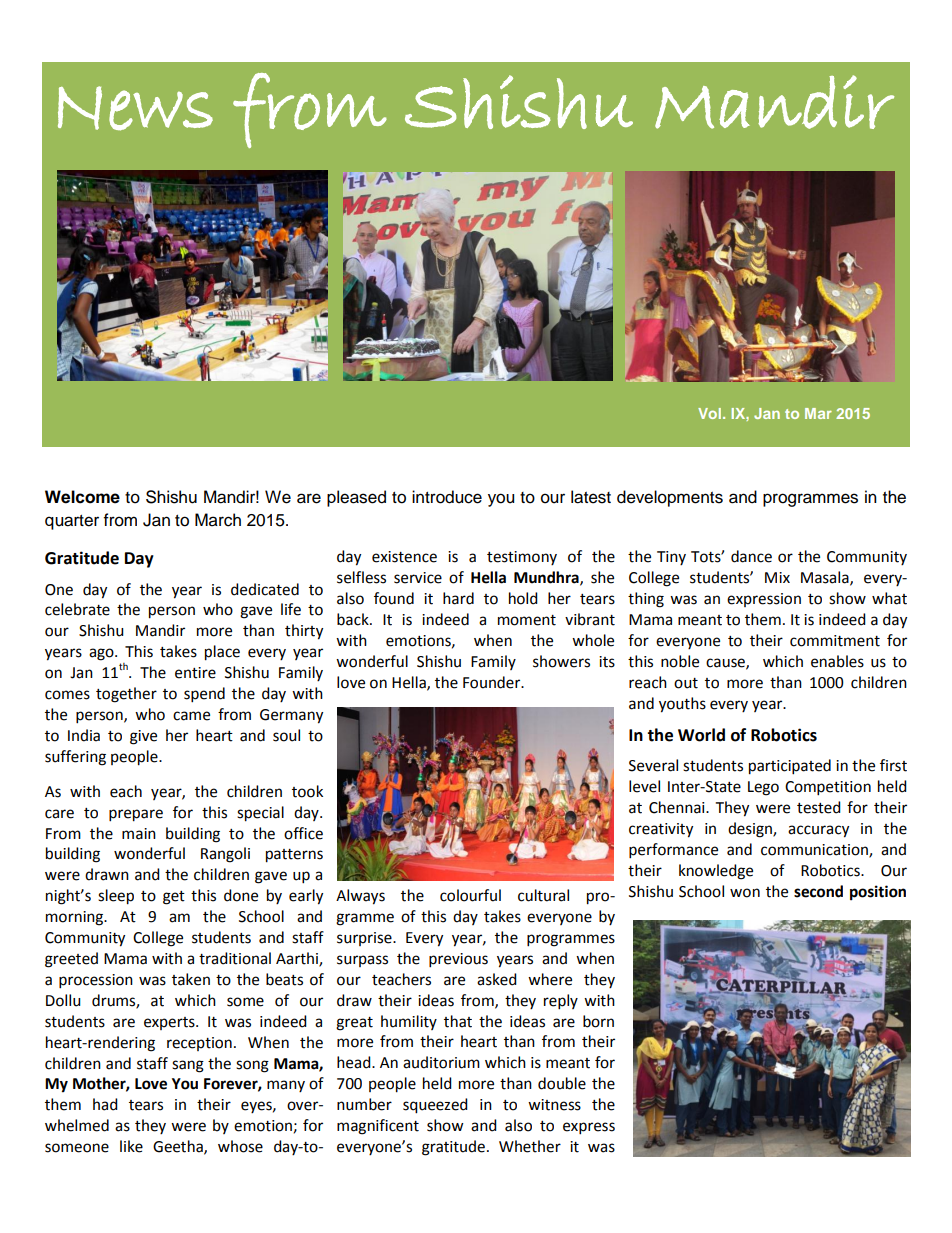  What do you see at coordinates (135, 108) in the page?
I see `News` at bounding box center [135, 108].
